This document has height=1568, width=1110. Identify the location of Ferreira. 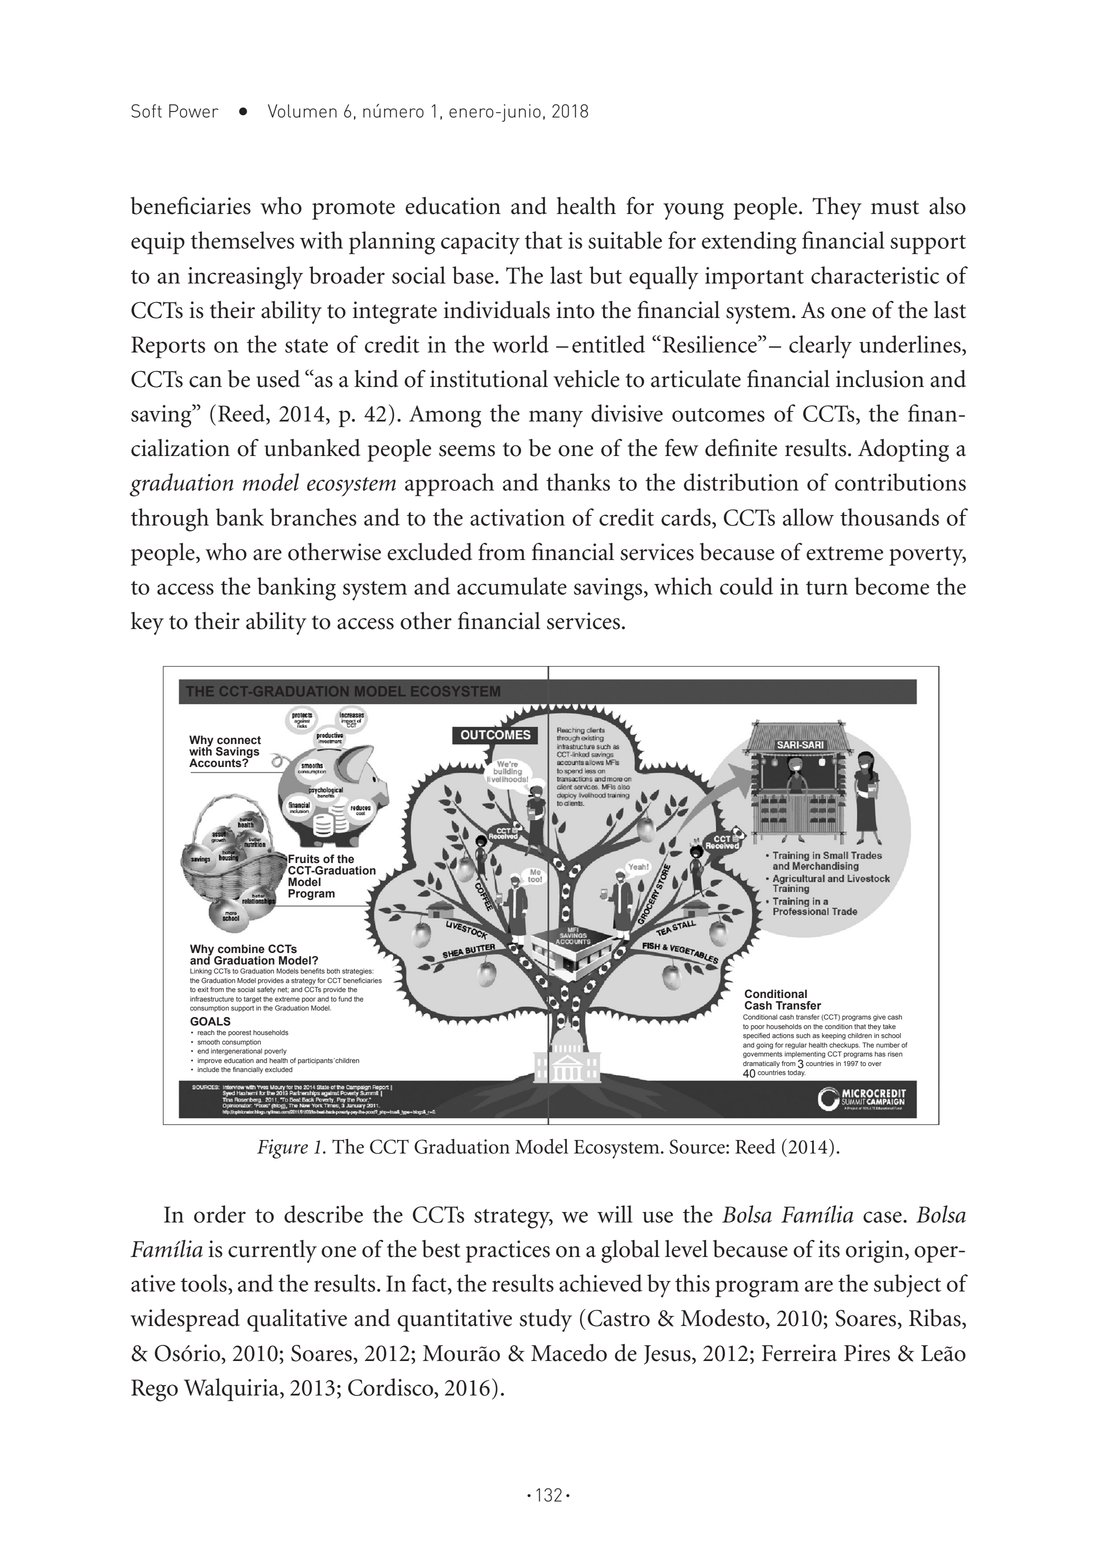
(799, 1353).
